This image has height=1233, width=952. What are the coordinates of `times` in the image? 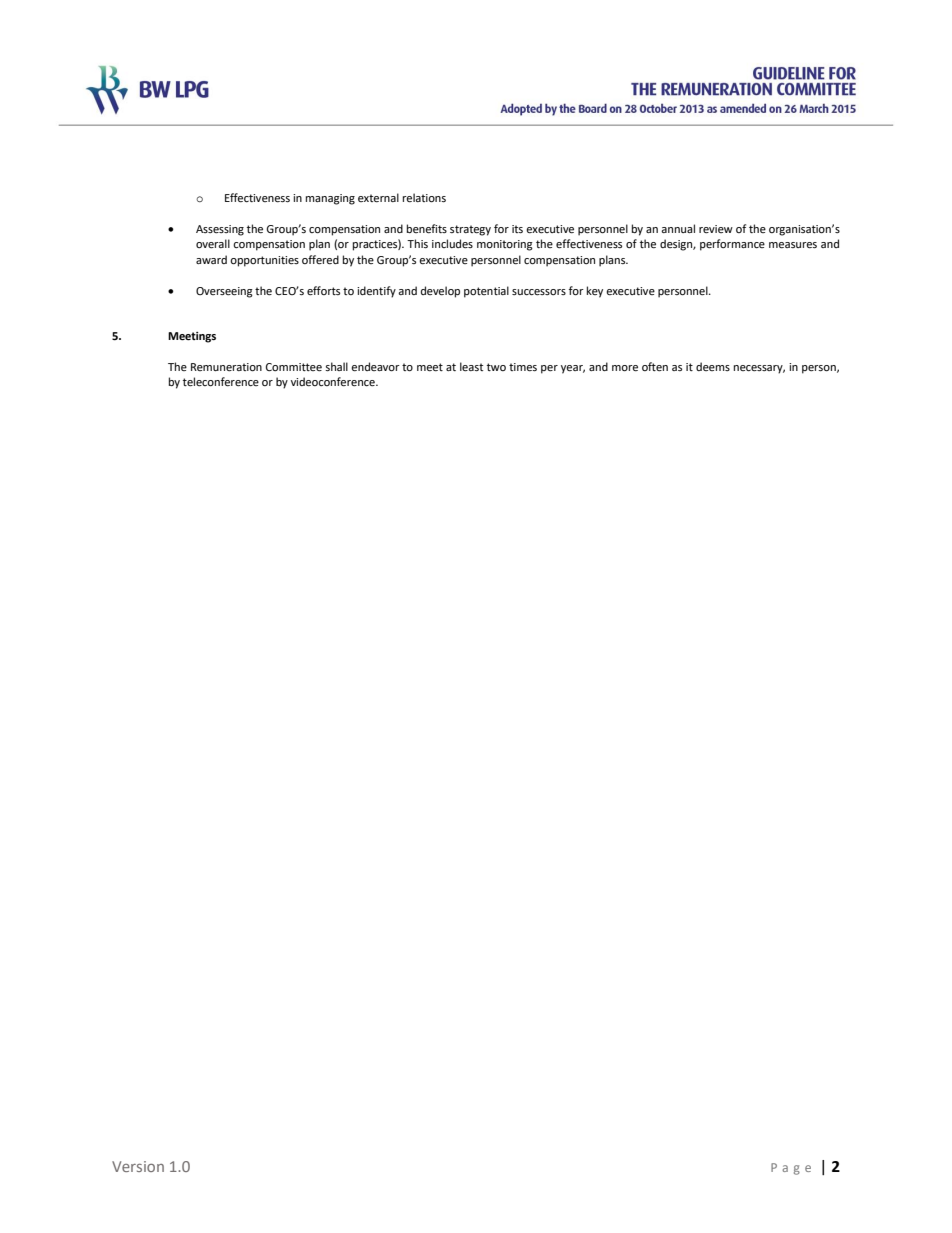 It's located at (523, 367).
